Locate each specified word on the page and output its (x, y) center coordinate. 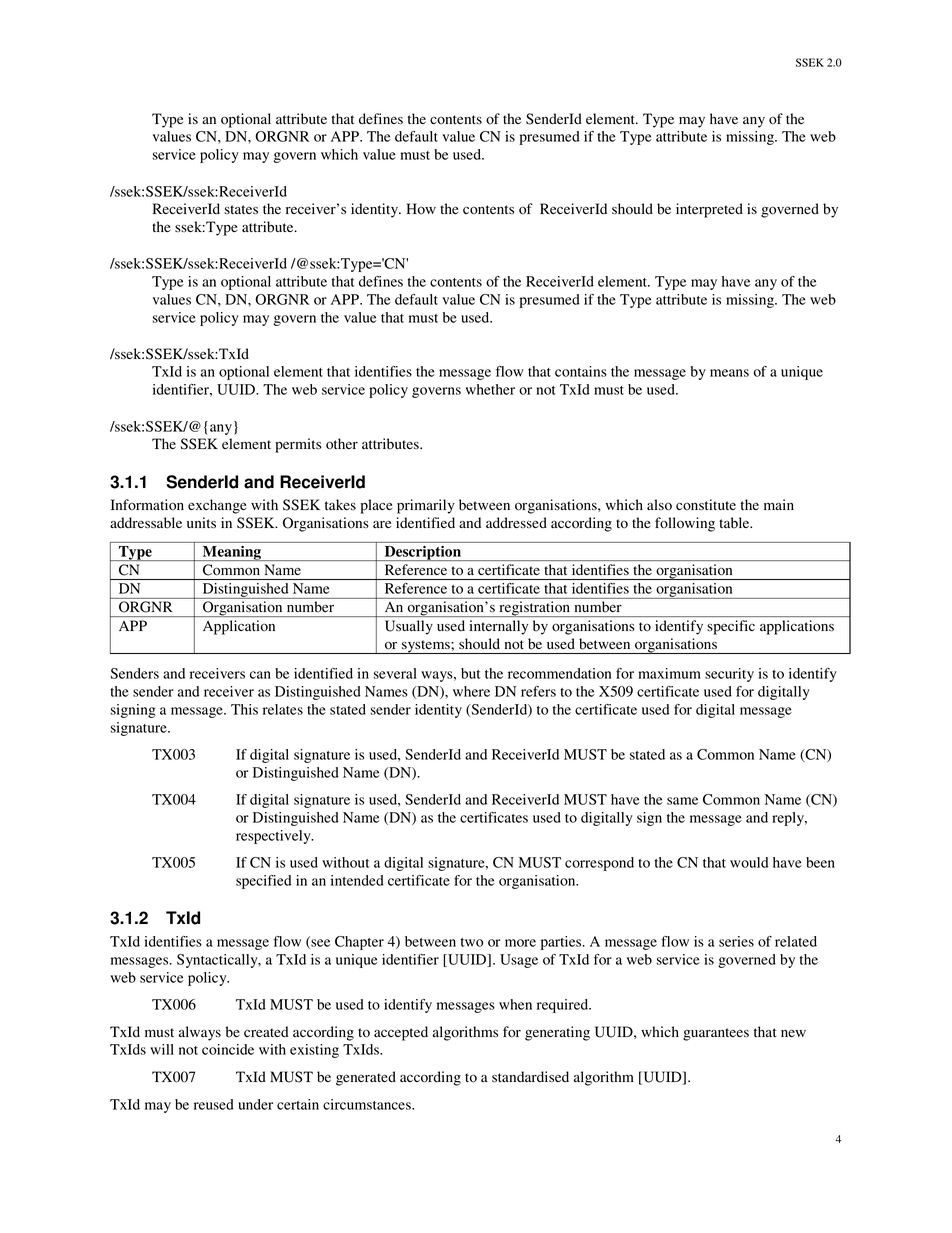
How (421, 209)
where (471, 691)
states (241, 209)
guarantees (716, 1034)
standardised (530, 1077)
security (729, 675)
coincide (228, 1049)
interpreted (709, 210)
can (260, 675)
